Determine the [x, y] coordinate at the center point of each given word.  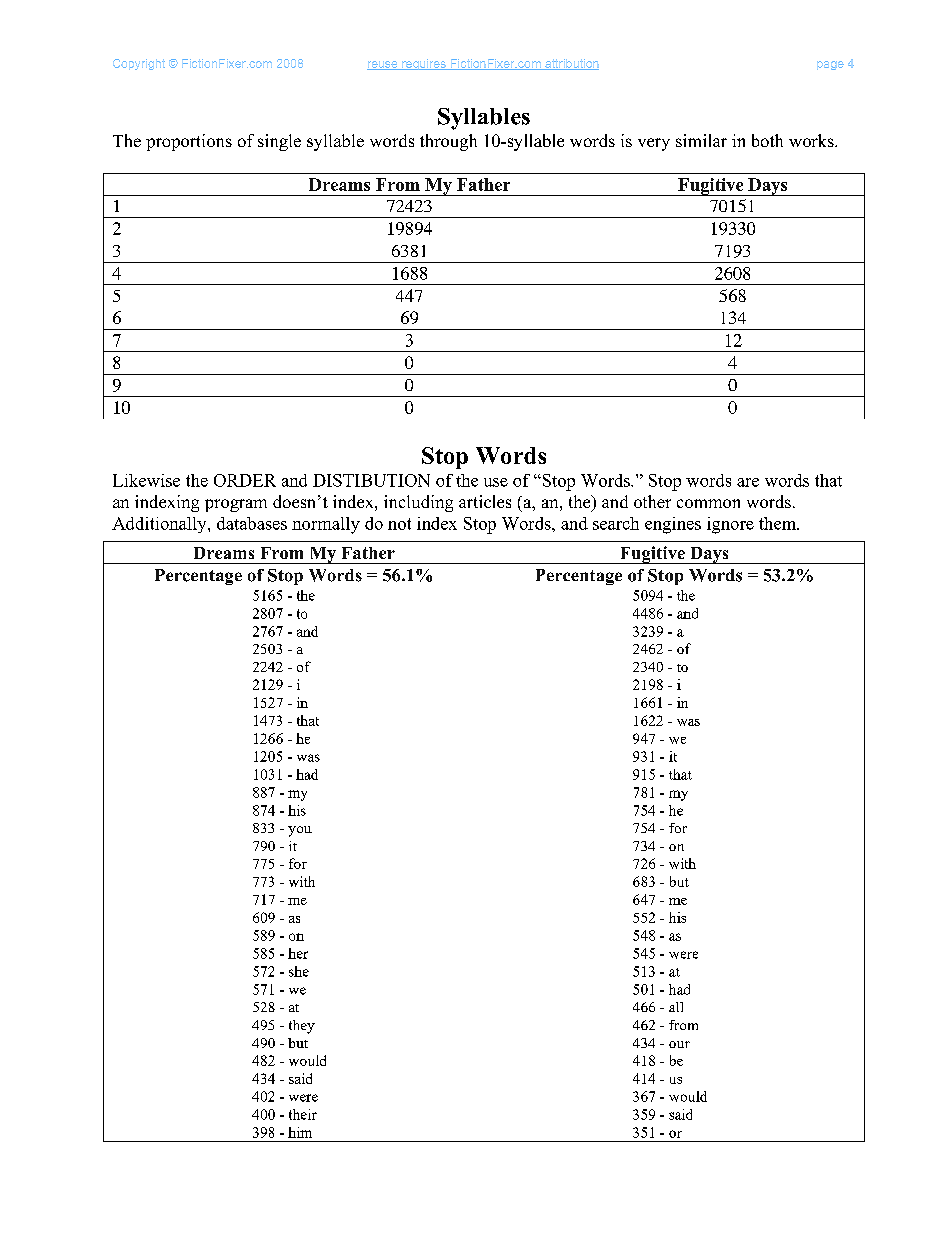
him [300, 1132]
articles [485, 501]
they [302, 1027]
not [399, 524]
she [299, 971]
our [679, 1044]
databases [252, 523]
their [303, 1114]
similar [701, 140]
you [300, 831]
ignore [730, 525]
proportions [189, 142]
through [448, 142]
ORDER [245, 480]
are [748, 482]
